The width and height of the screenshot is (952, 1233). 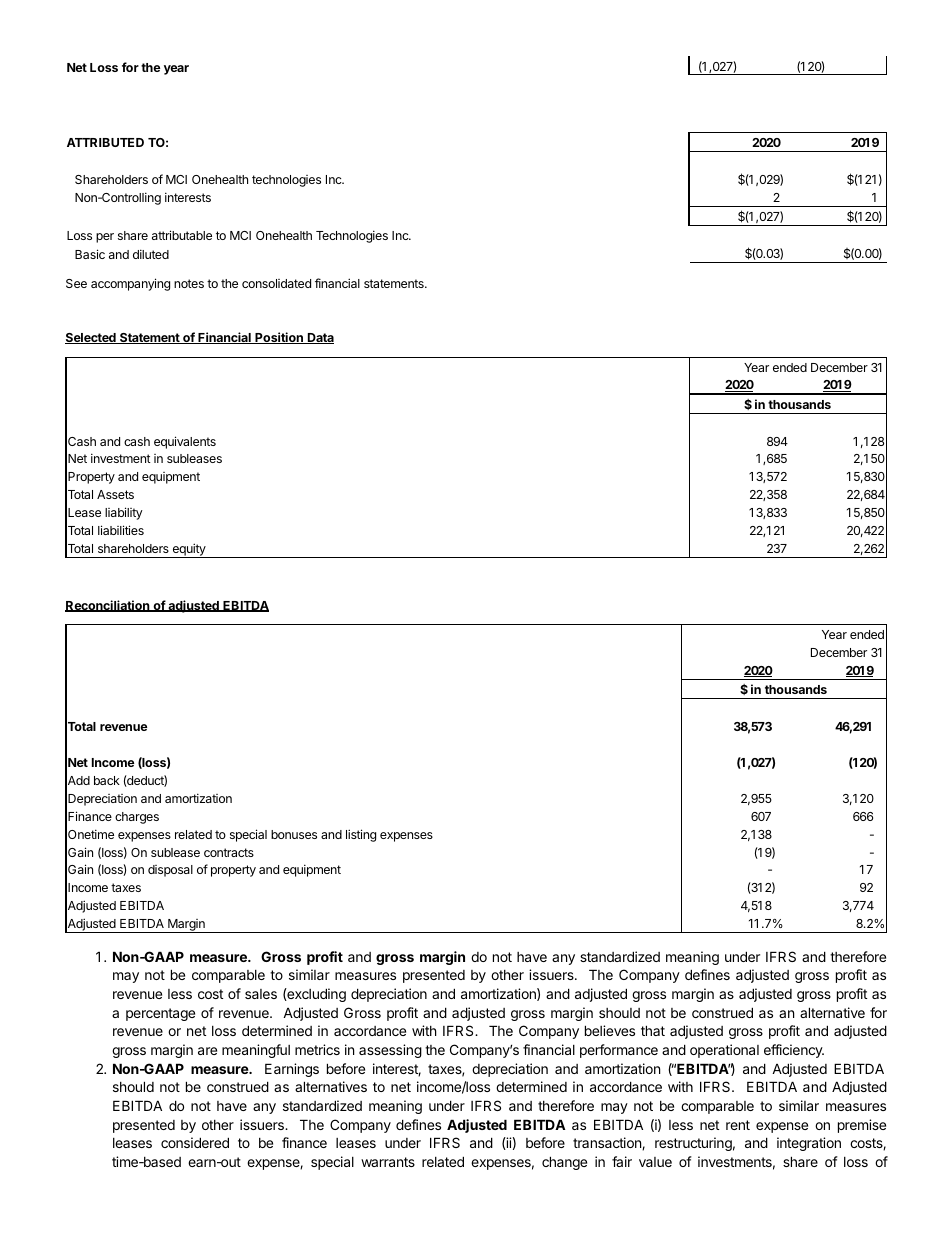 I want to click on ATTRIBUTED, so click(x=105, y=142).
